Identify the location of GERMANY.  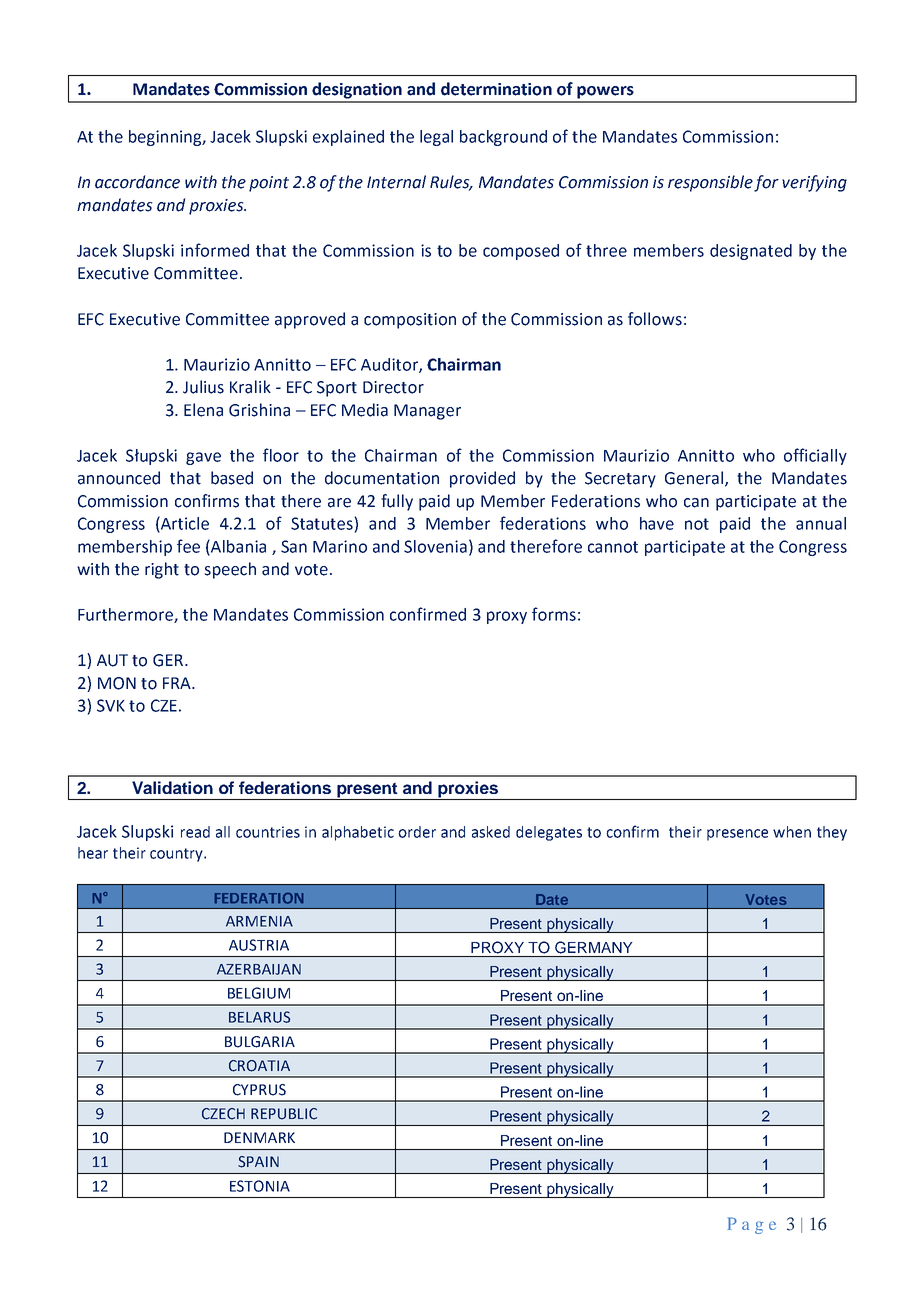
(593, 947).
